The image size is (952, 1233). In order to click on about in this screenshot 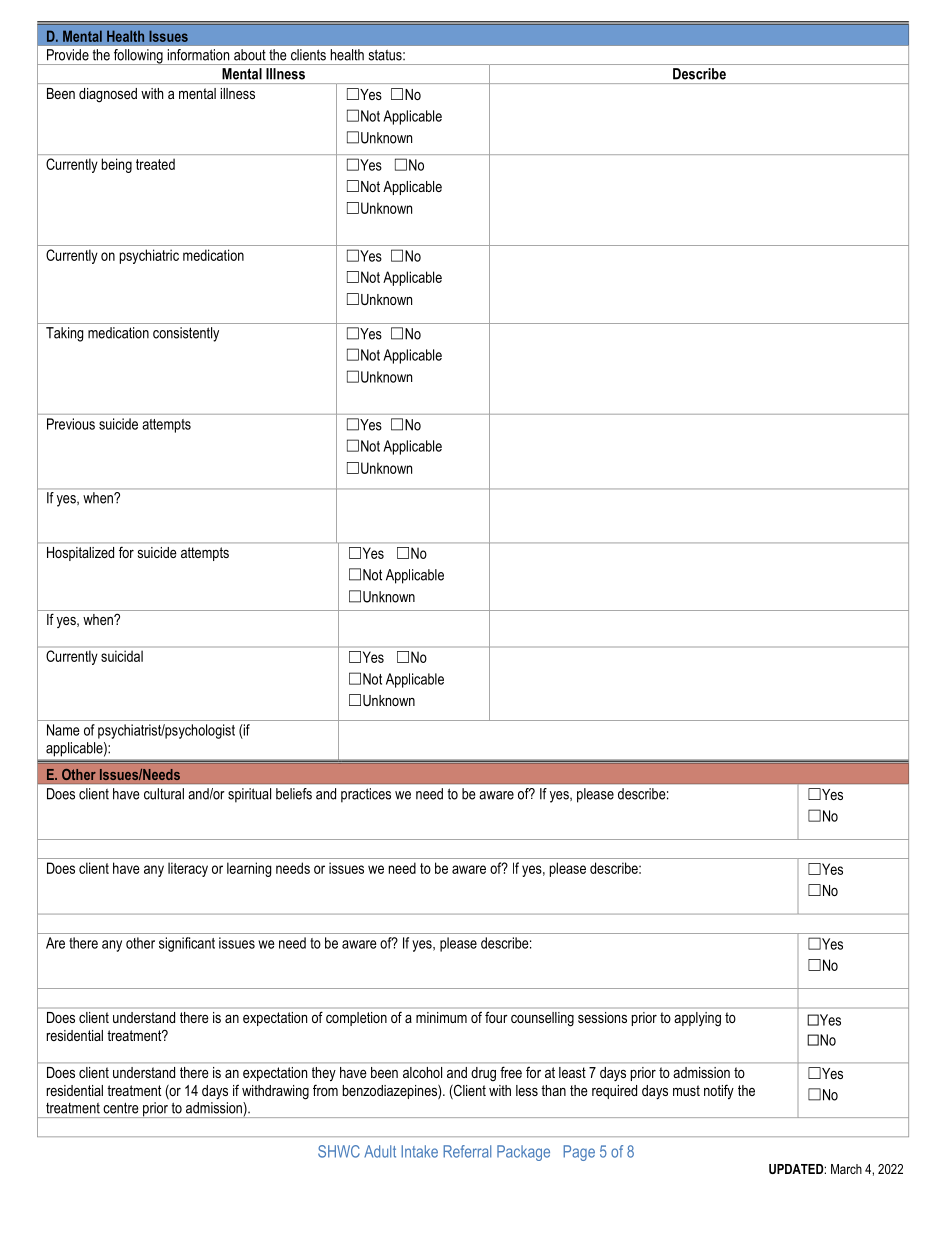, I will do `click(249, 55)`.
